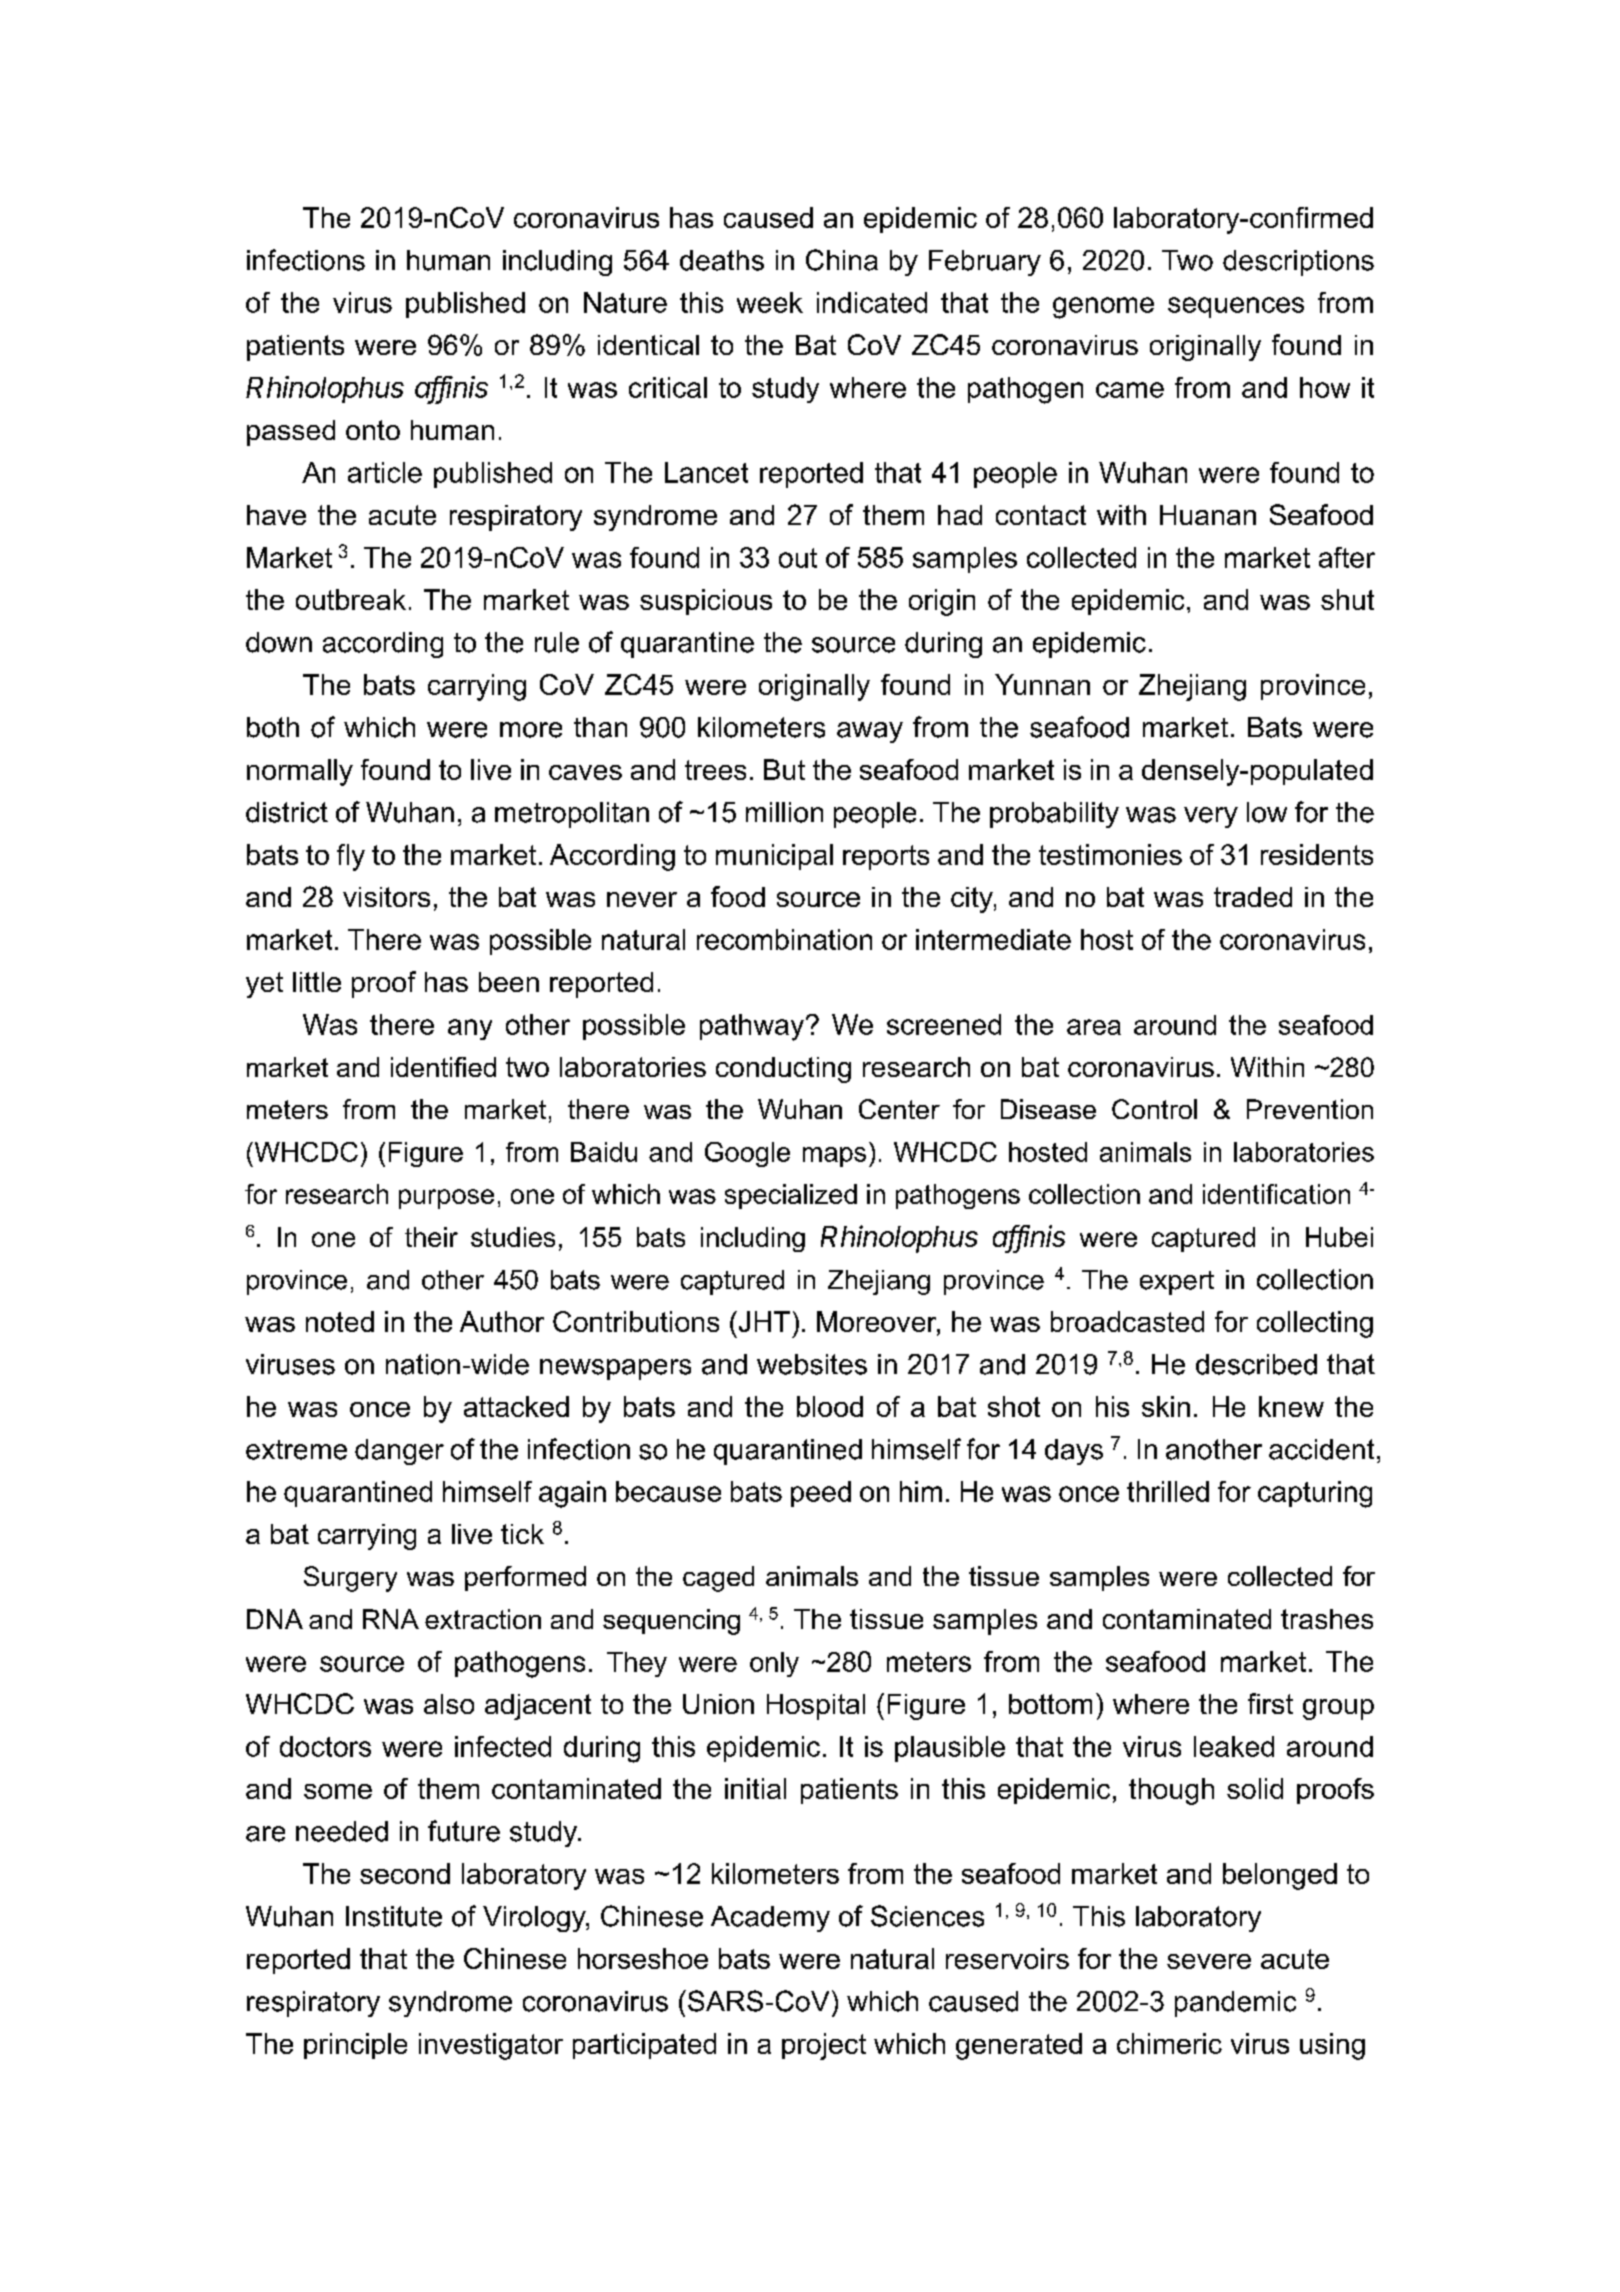  What do you see at coordinates (770, 302) in the screenshot?
I see `week` at bounding box center [770, 302].
